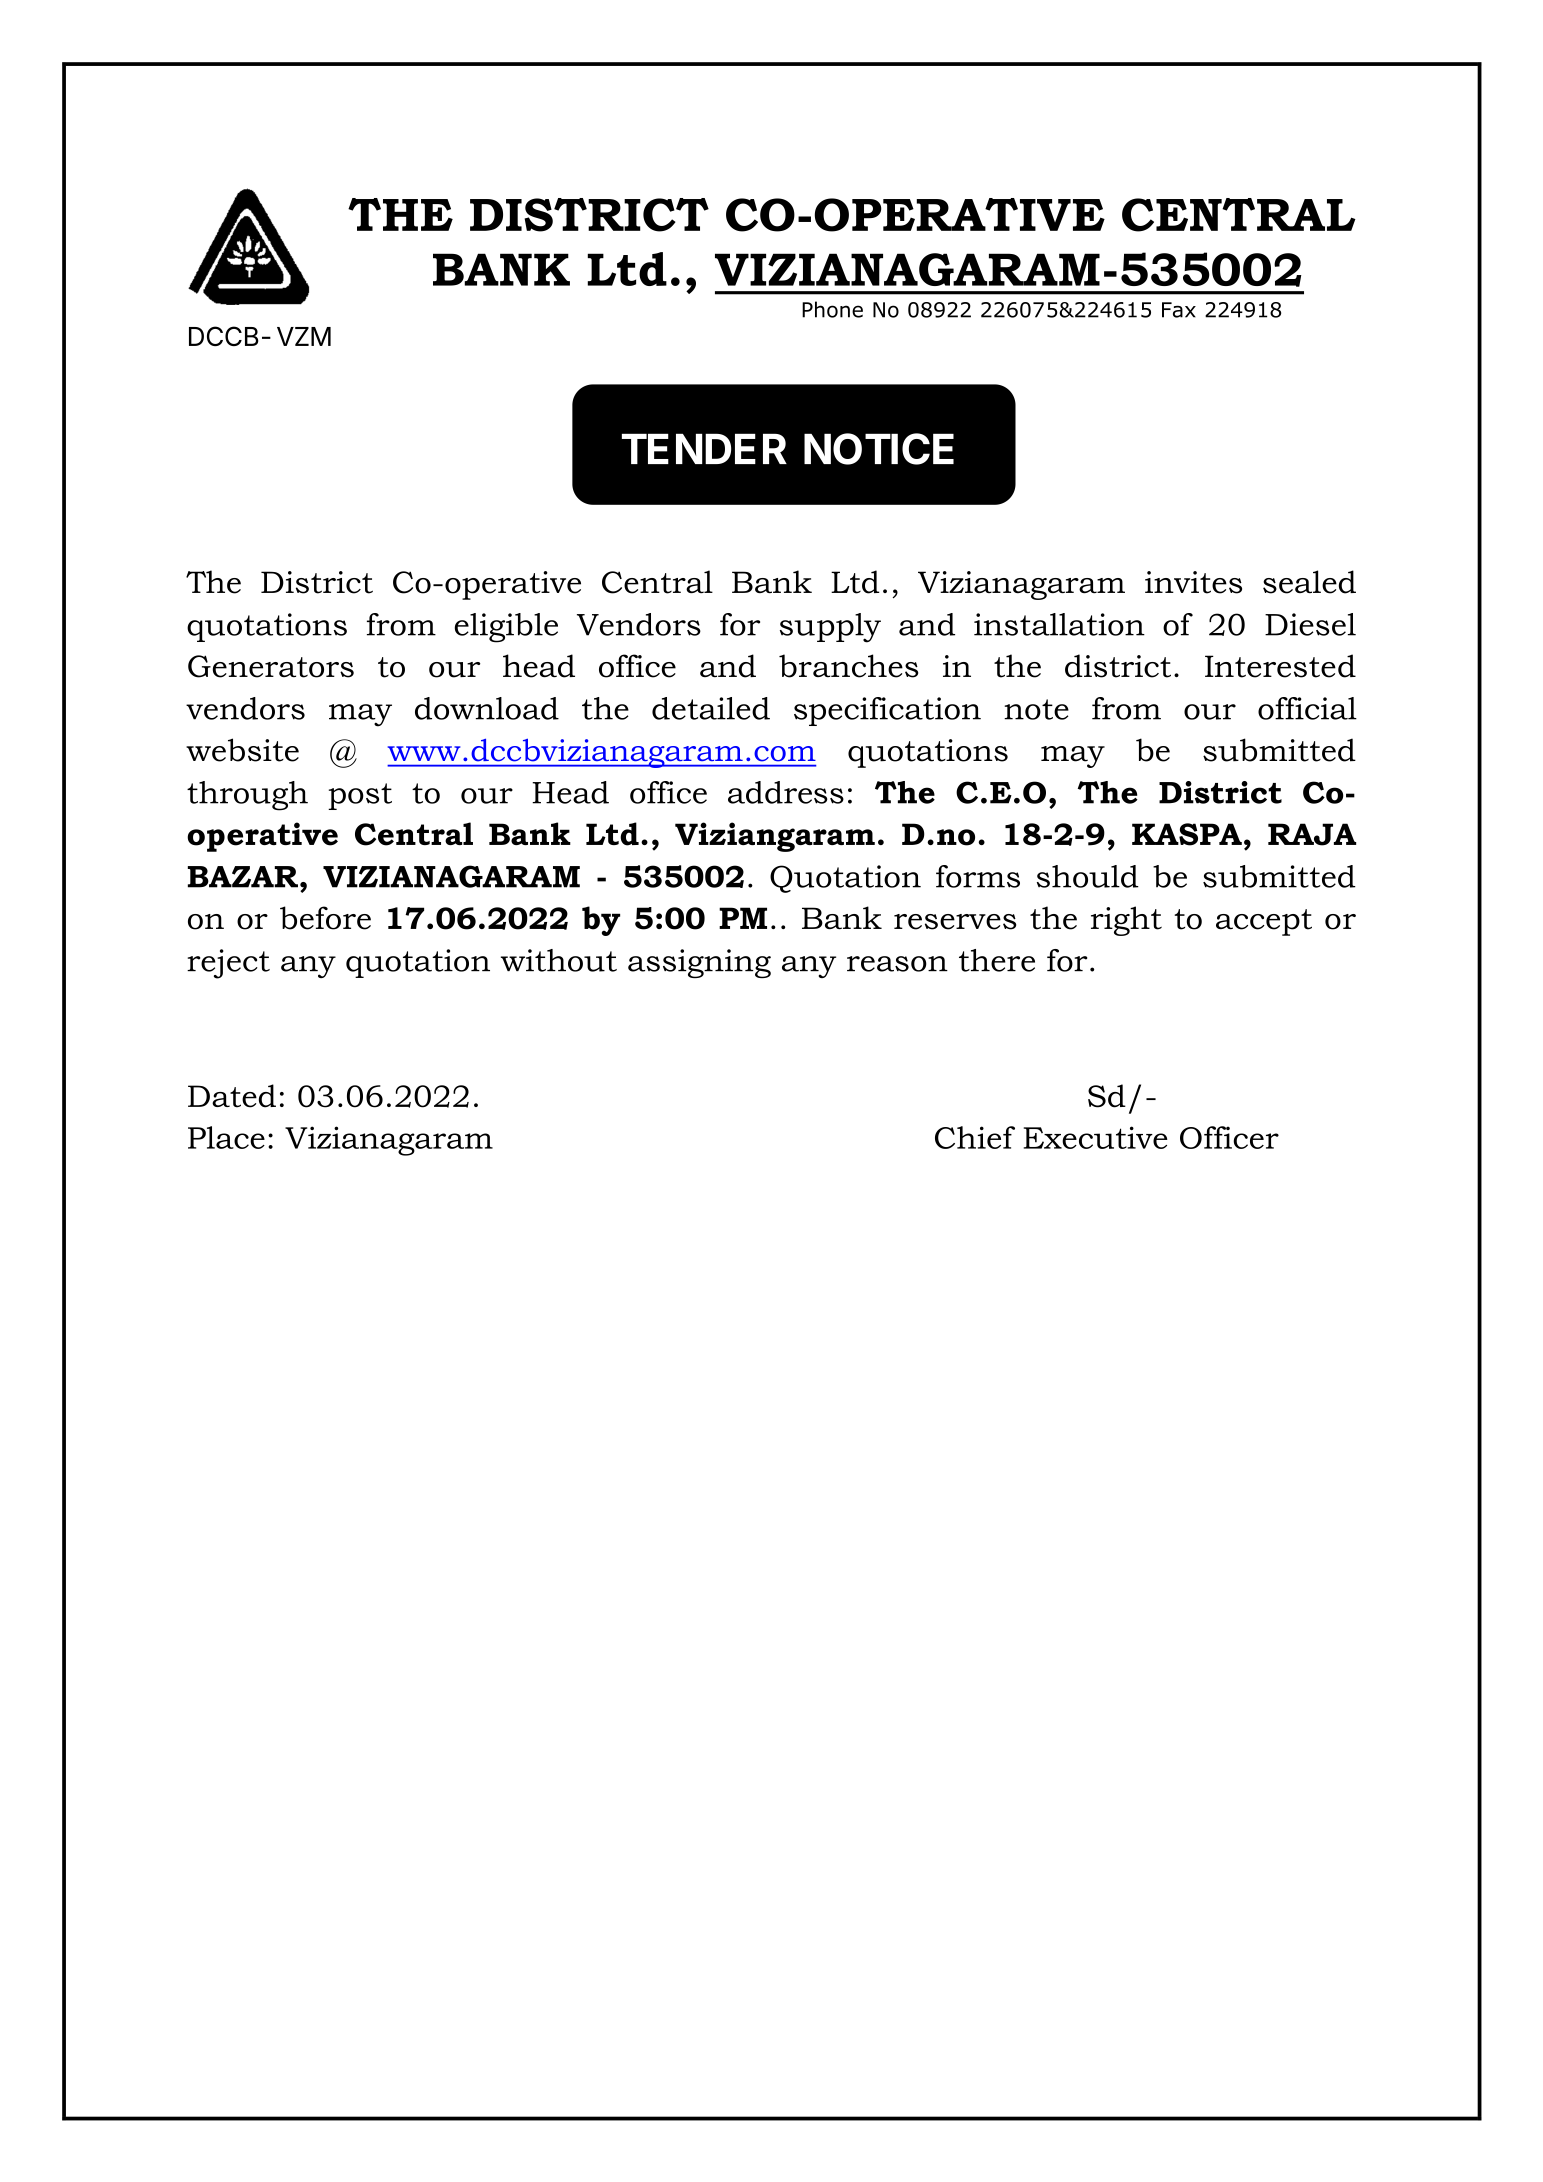  What do you see at coordinates (975, 1137) in the document?
I see `Chief` at bounding box center [975, 1137].
